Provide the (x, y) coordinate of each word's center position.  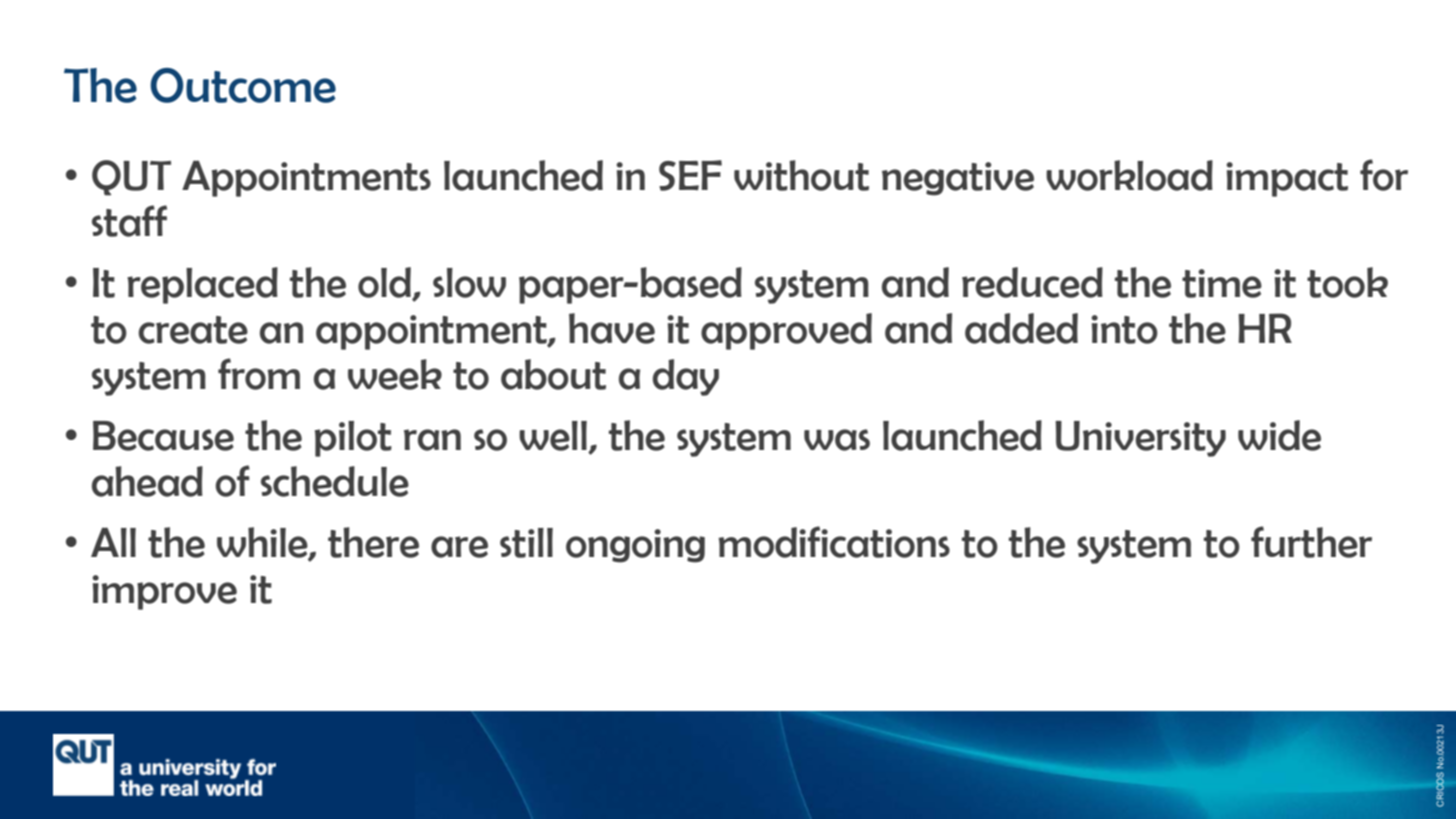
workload (1129, 175)
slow (469, 283)
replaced (202, 285)
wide (1279, 435)
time (1222, 283)
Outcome (243, 85)
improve (164, 592)
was (837, 440)
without (801, 175)
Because (163, 436)
